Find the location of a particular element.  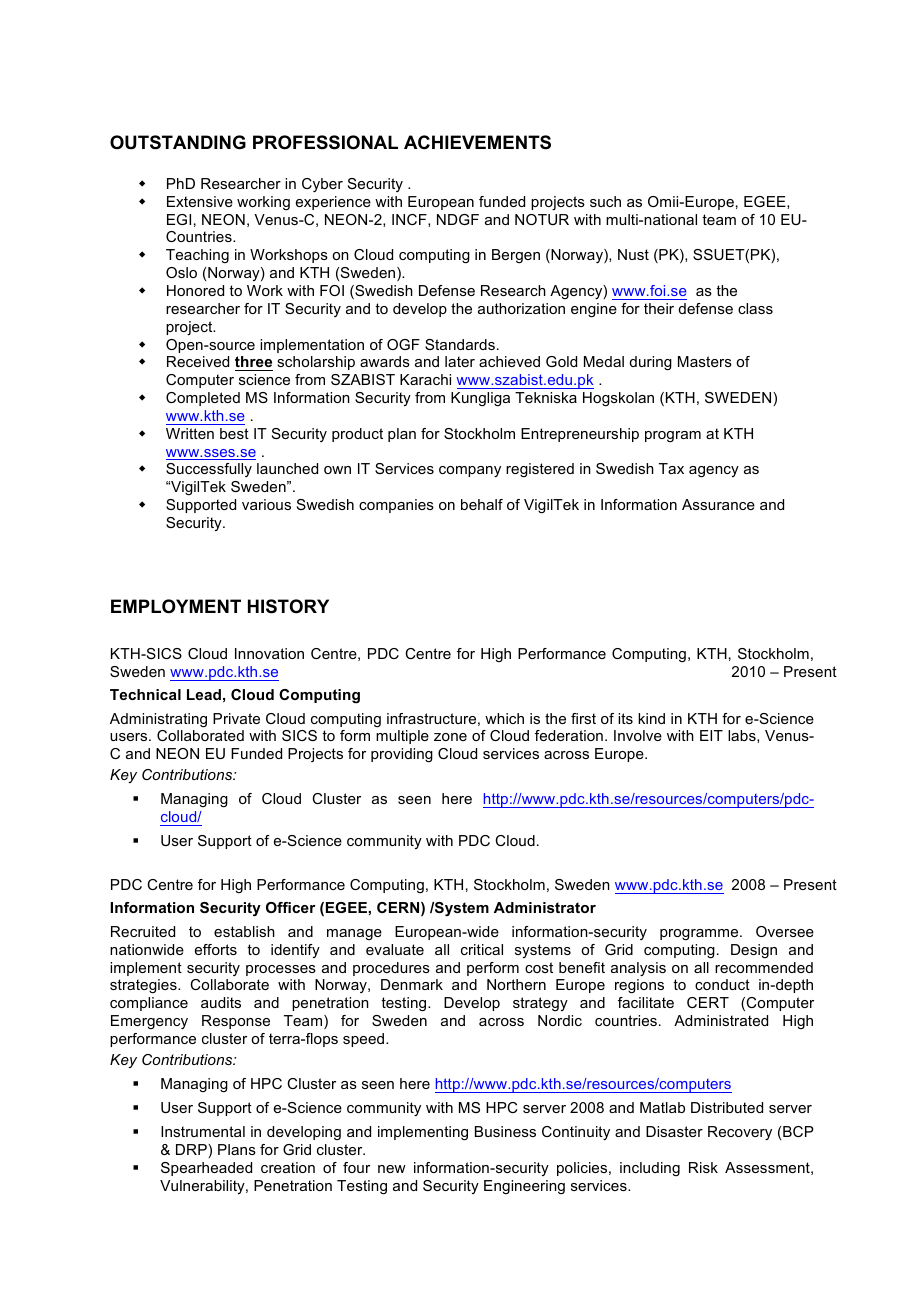

Completed is located at coordinates (203, 399).
